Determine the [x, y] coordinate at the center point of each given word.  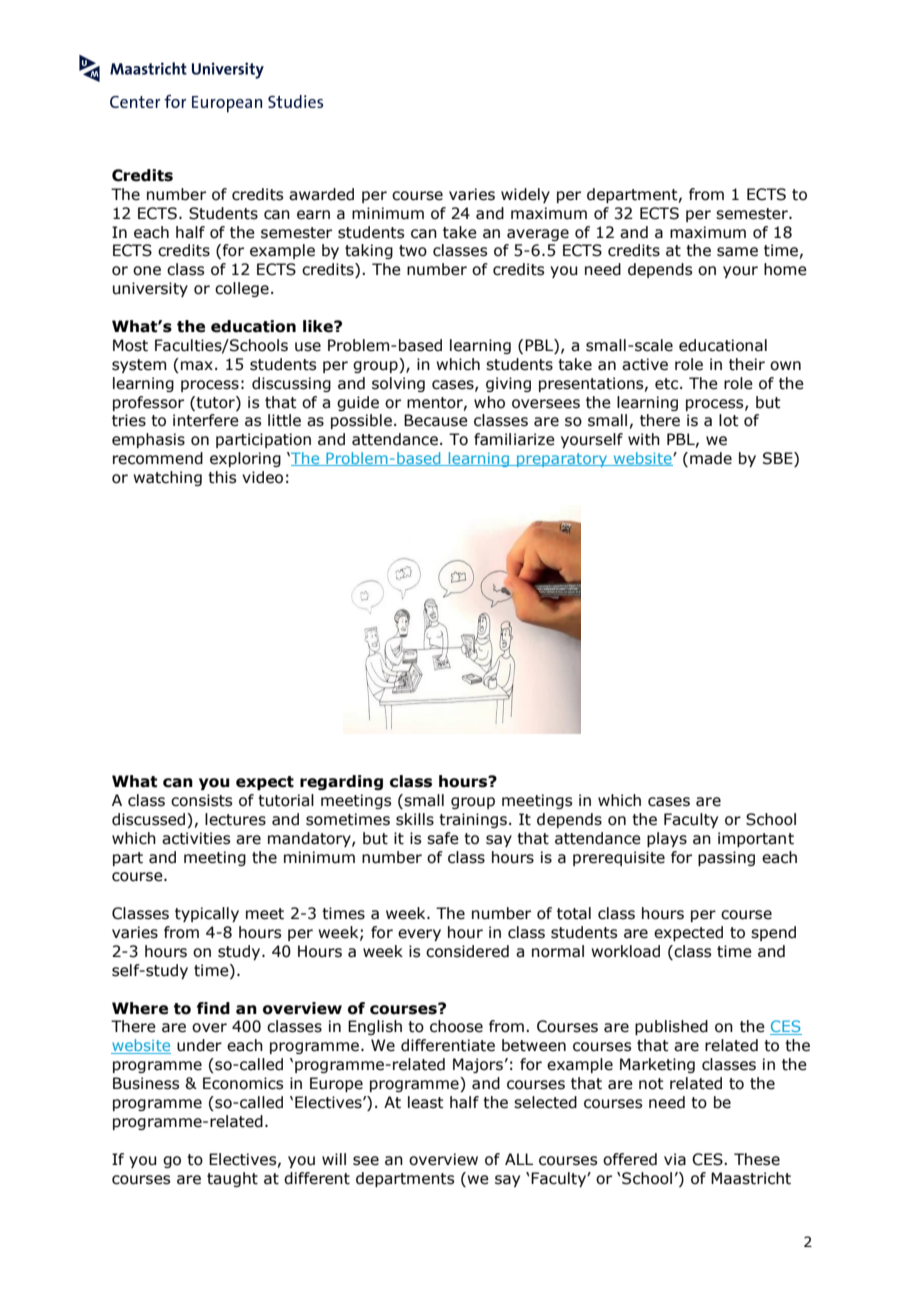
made [711, 458]
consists [201, 800]
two [413, 251]
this [222, 477]
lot [729, 420]
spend [773, 933]
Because [436, 420]
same [737, 252]
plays [667, 839]
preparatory [562, 460]
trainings [473, 820]
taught [232, 1179]
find [213, 1008]
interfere [206, 420]
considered [467, 951]
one [147, 271]
